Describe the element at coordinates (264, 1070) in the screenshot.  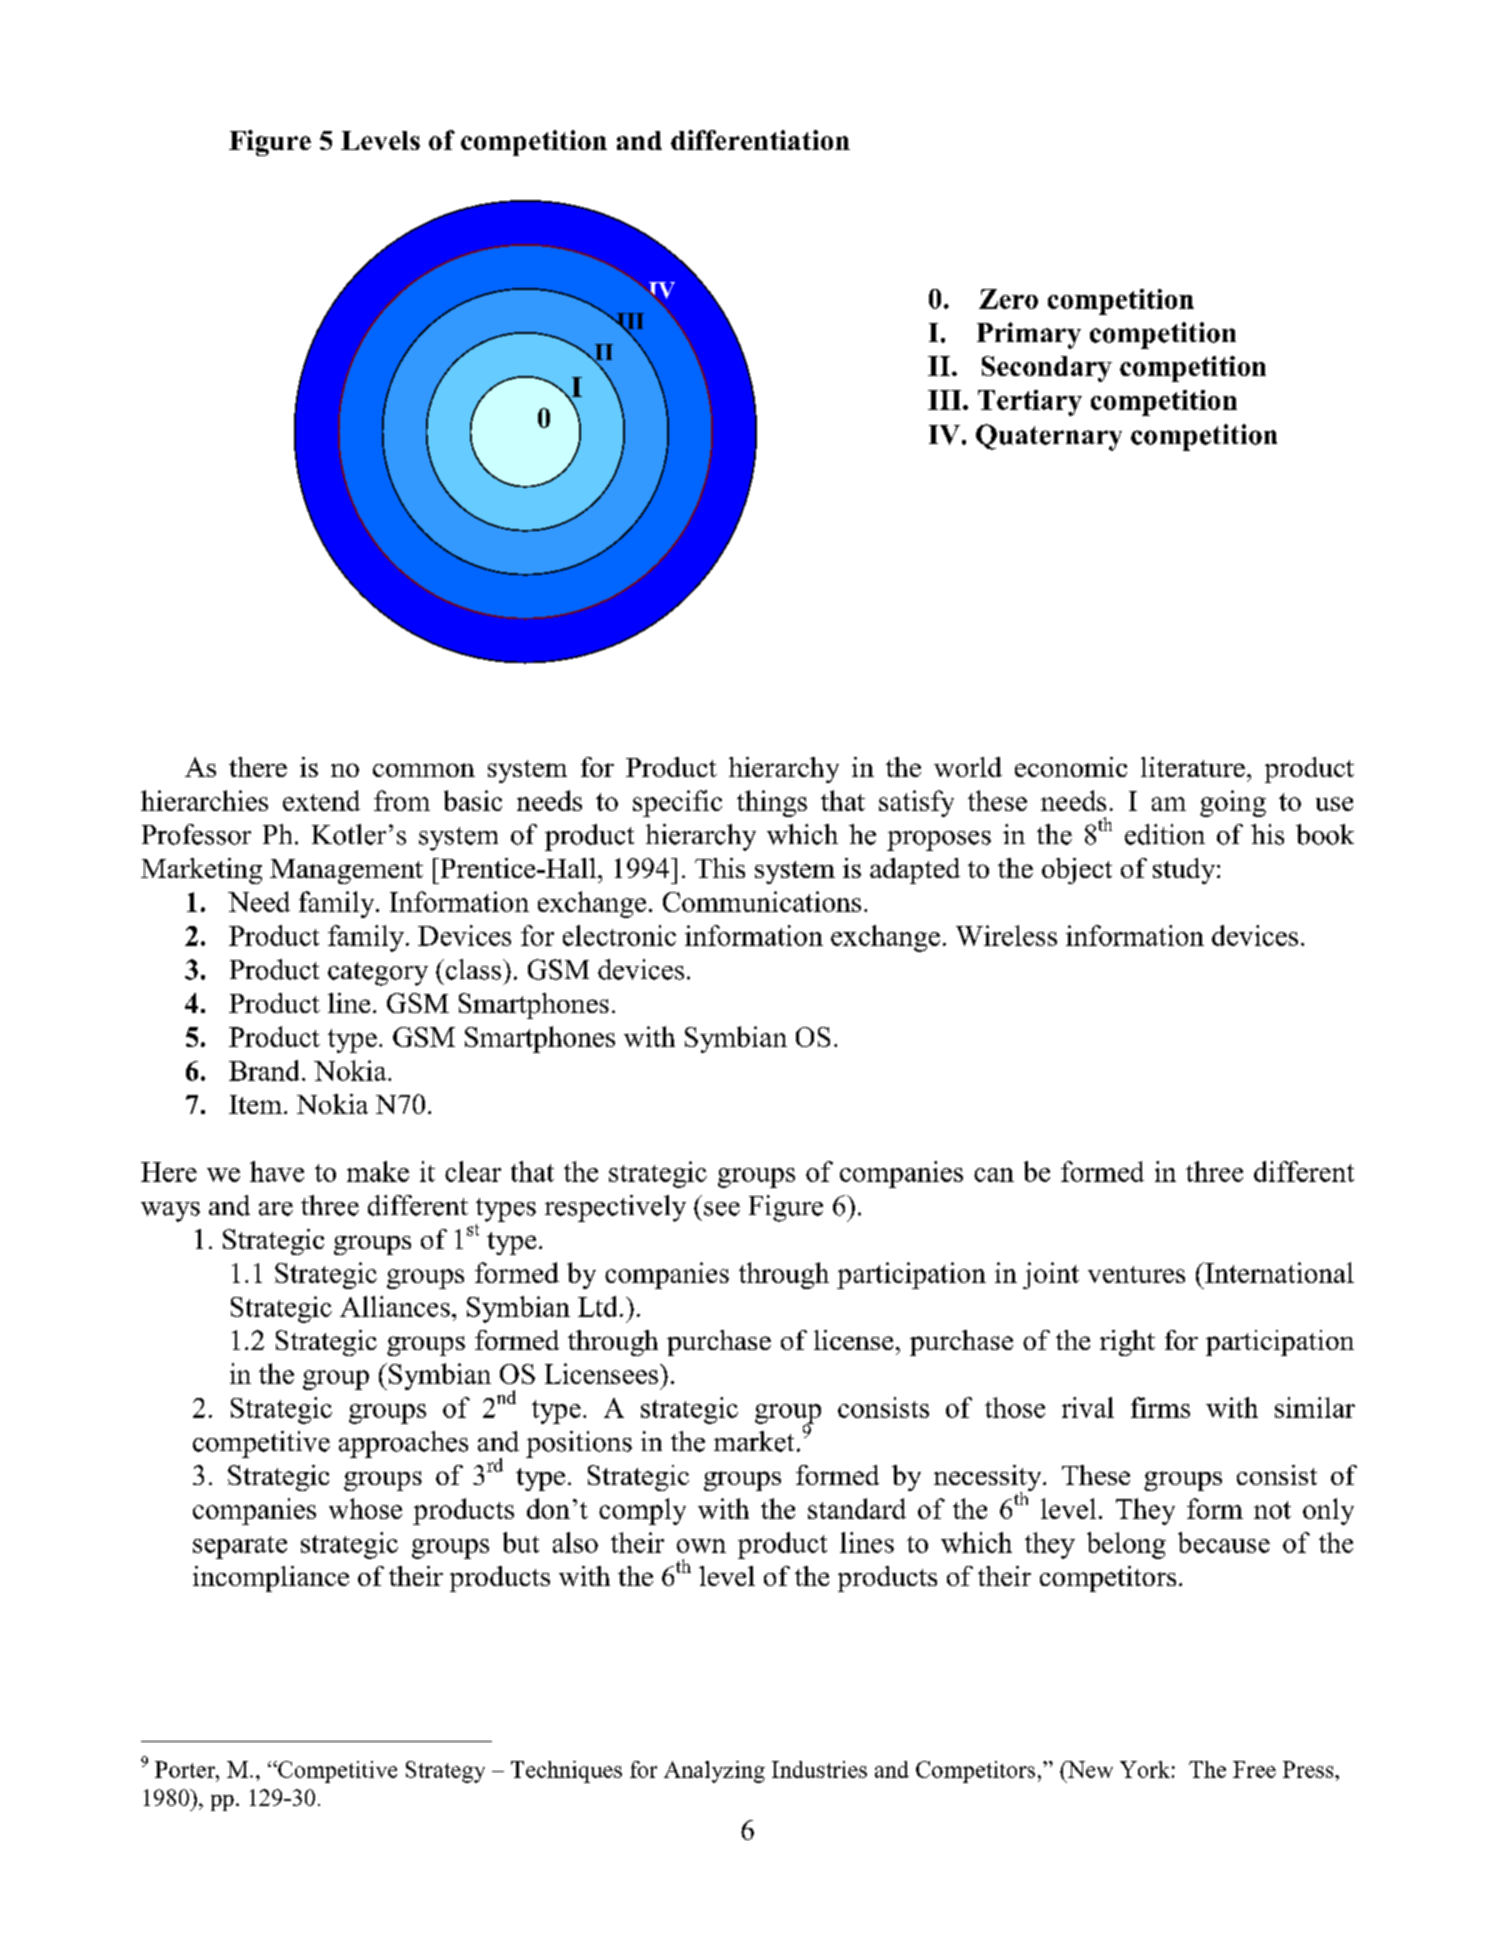
I see `Brand` at that location.
